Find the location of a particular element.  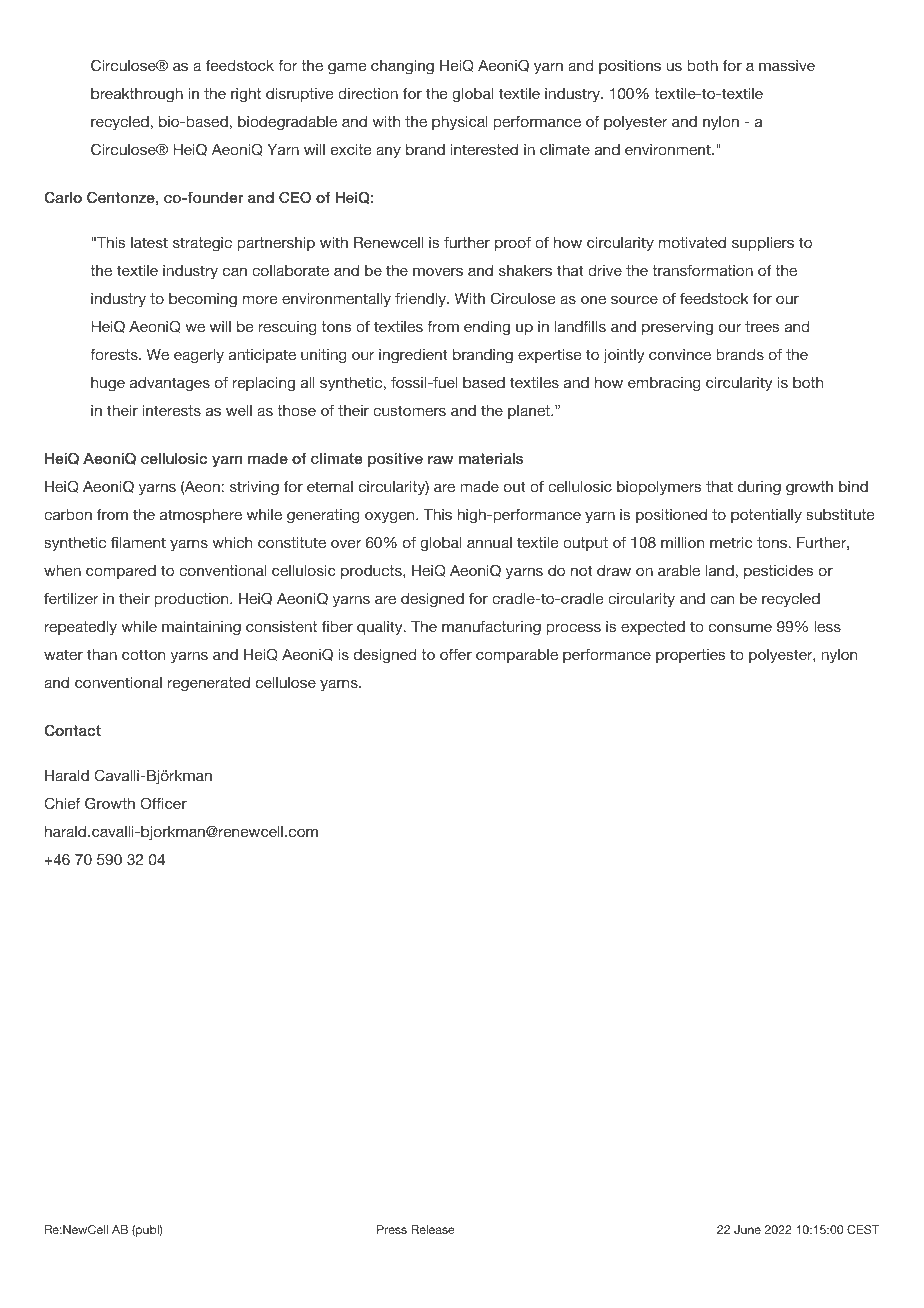

offer is located at coordinates (456, 654).
